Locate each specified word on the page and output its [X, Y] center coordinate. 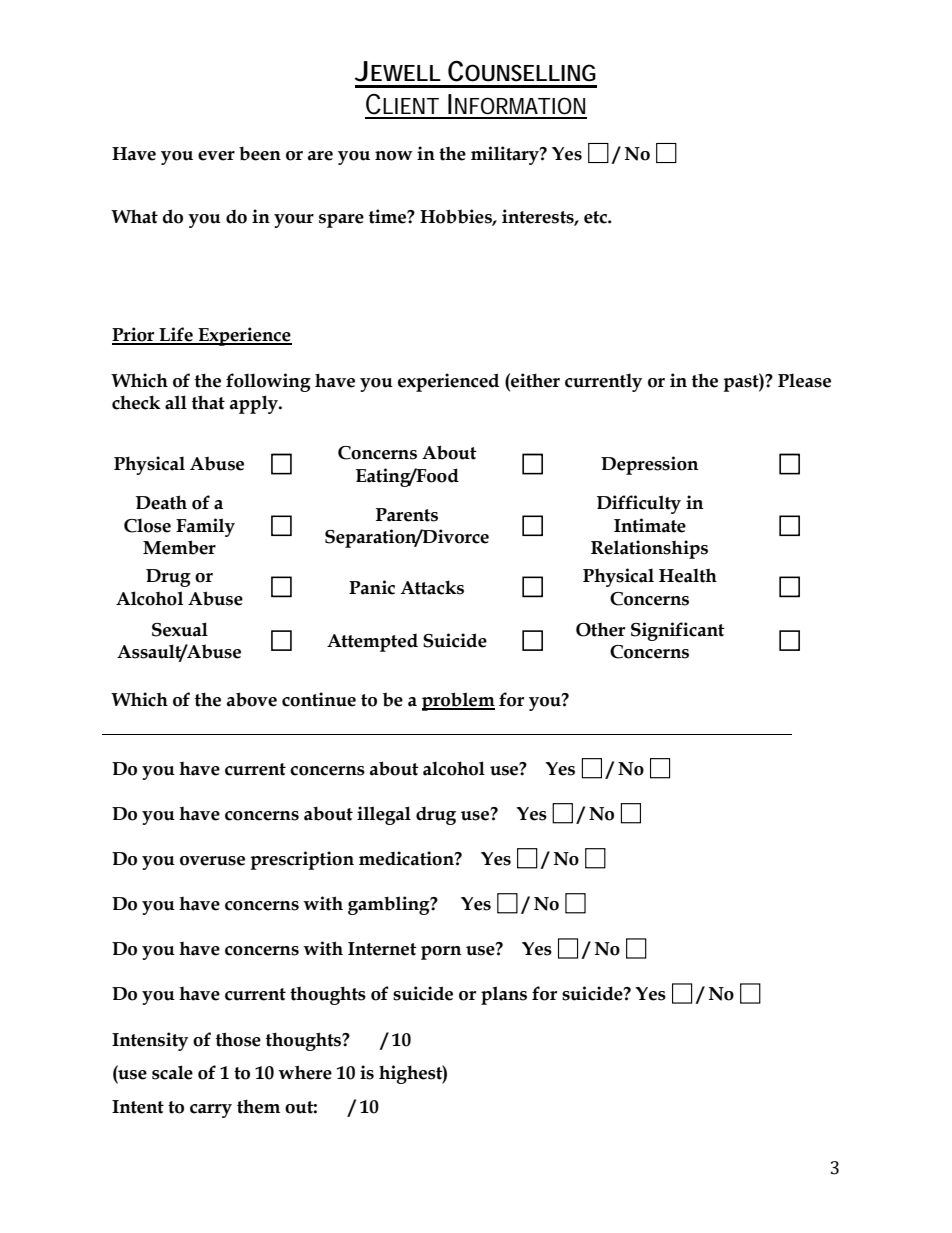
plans [504, 995]
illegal [384, 815]
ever [216, 156]
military [506, 155]
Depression [649, 465]
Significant [678, 631]
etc [596, 217]
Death [161, 502]
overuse [212, 861]
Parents [407, 515]
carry [211, 1111]
